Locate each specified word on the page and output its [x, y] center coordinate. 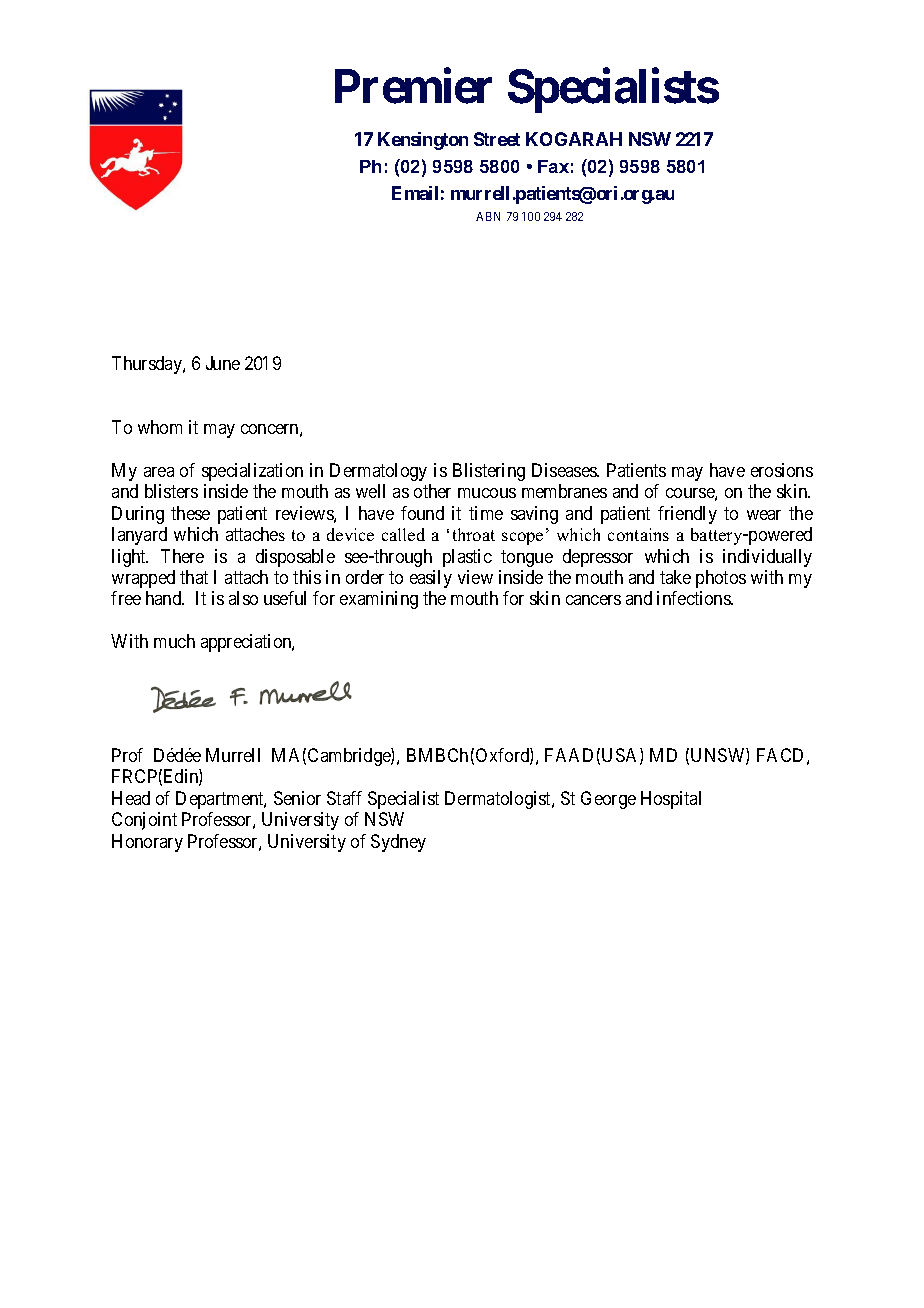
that [194, 577]
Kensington [423, 141]
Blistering [489, 472]
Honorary [147, 843]
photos [721, 579]
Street [497, 139]
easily [431, 579]
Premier [413, 86]
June [223, 363]
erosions [782, 470]
